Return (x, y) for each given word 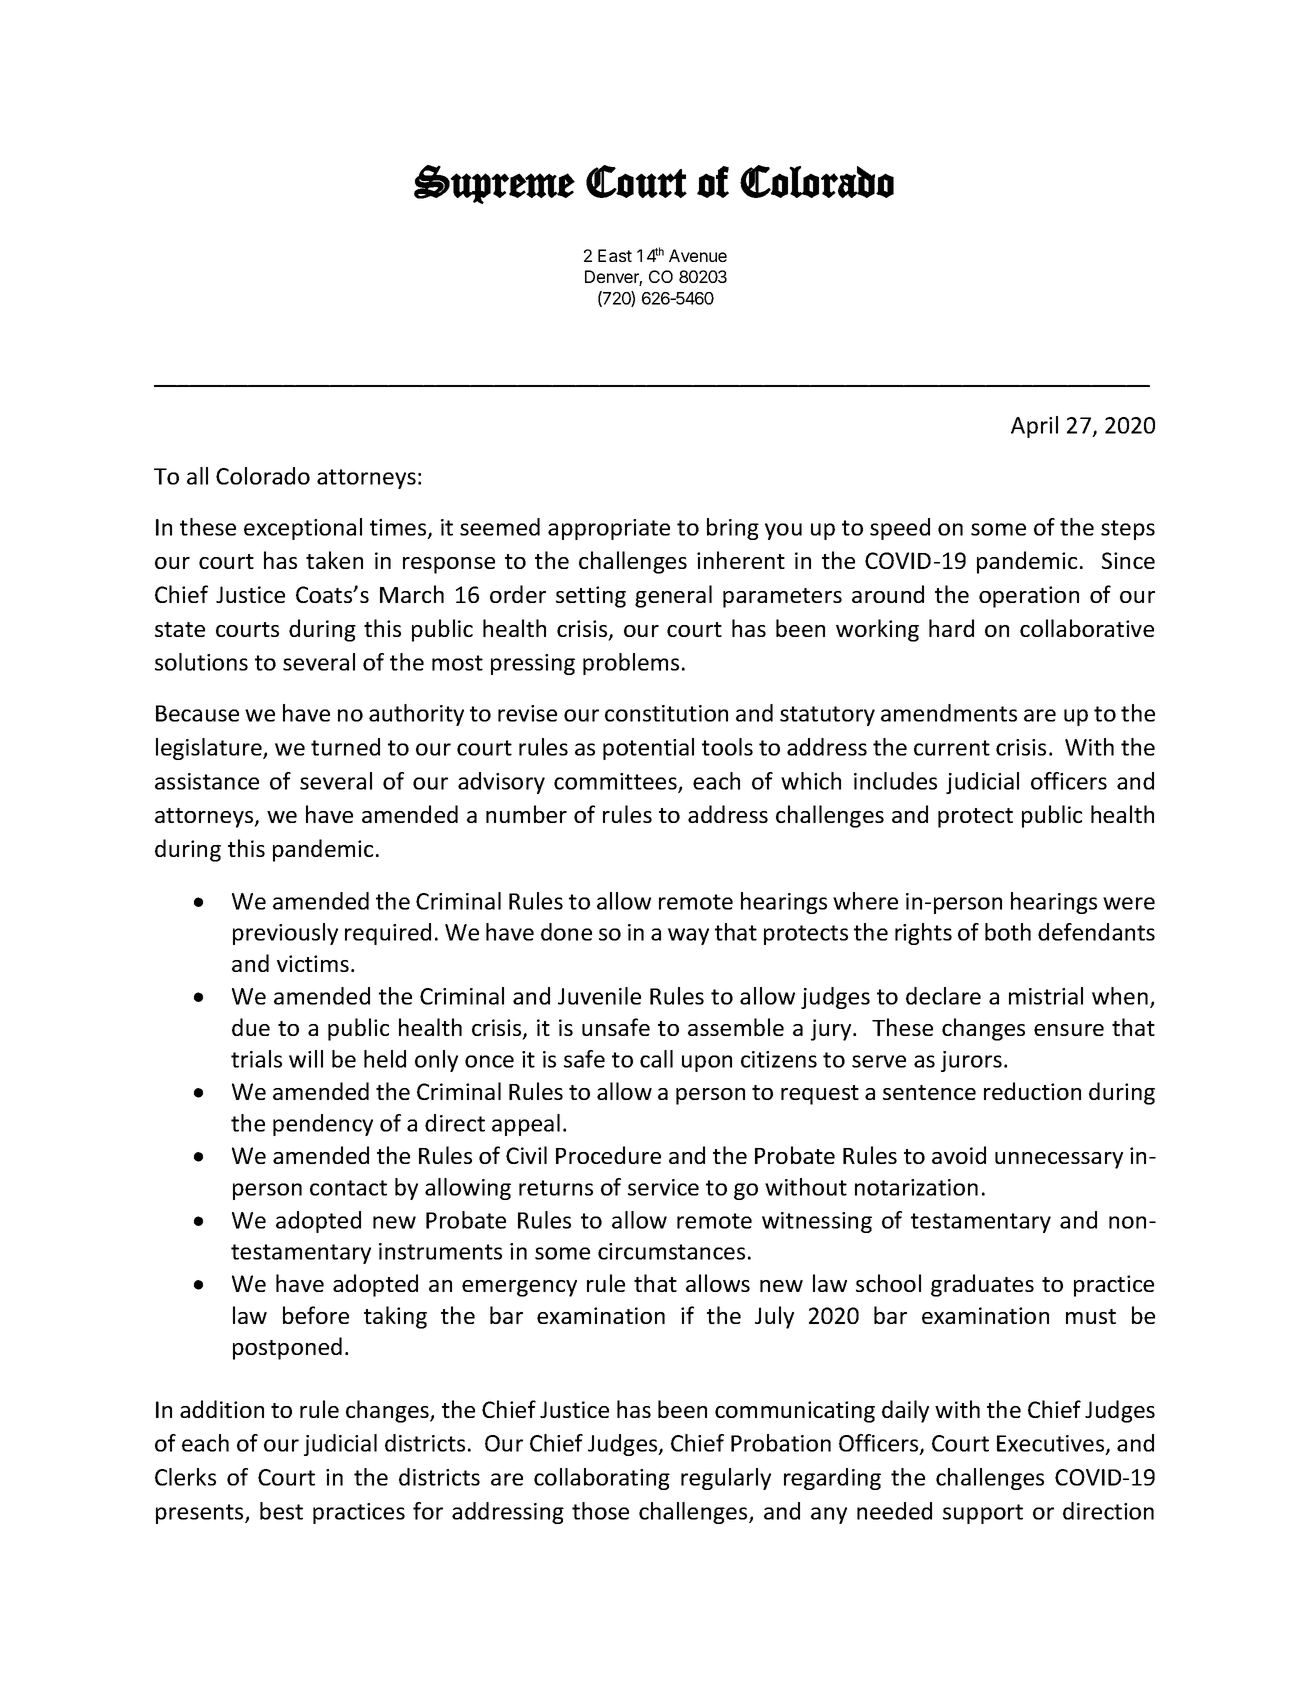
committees (616, 782)
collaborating (602, 1479)
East (615, 255)
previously (285, 934)
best (281, 1511)
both (1008, 932)
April (1034, 427)
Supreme (494, 184)
